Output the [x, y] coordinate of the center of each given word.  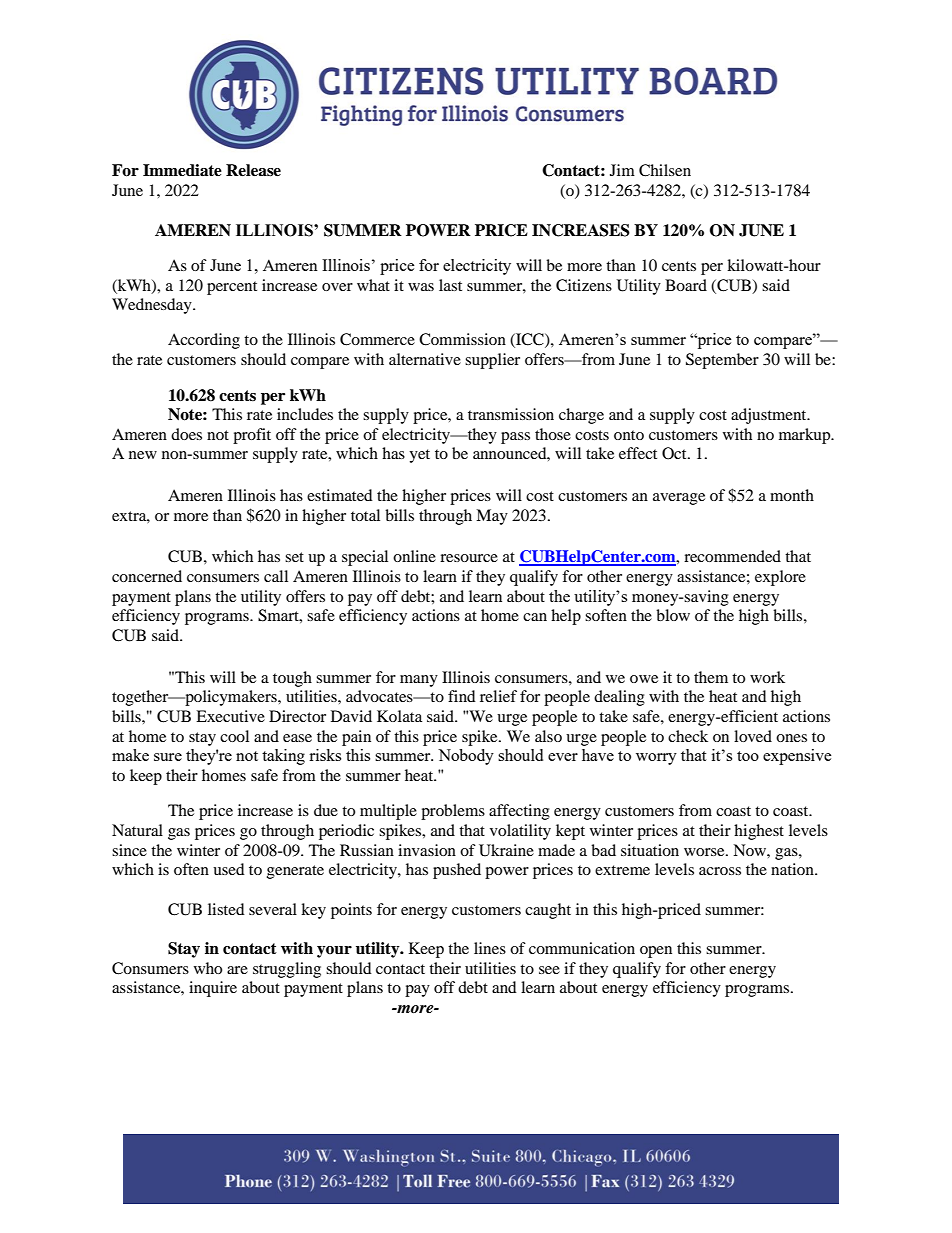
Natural [137, 830]
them [711, 677]
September [722, 361]
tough [292, 679]
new [143, 455]
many [419, 681]
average [679, 499]
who [208, 968]
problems [453, 812]
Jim [622, 170]
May [492, 517]
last [450, 285]
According [204, 341]
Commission [462, 339]
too [748, 756]
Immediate [182, 170]
